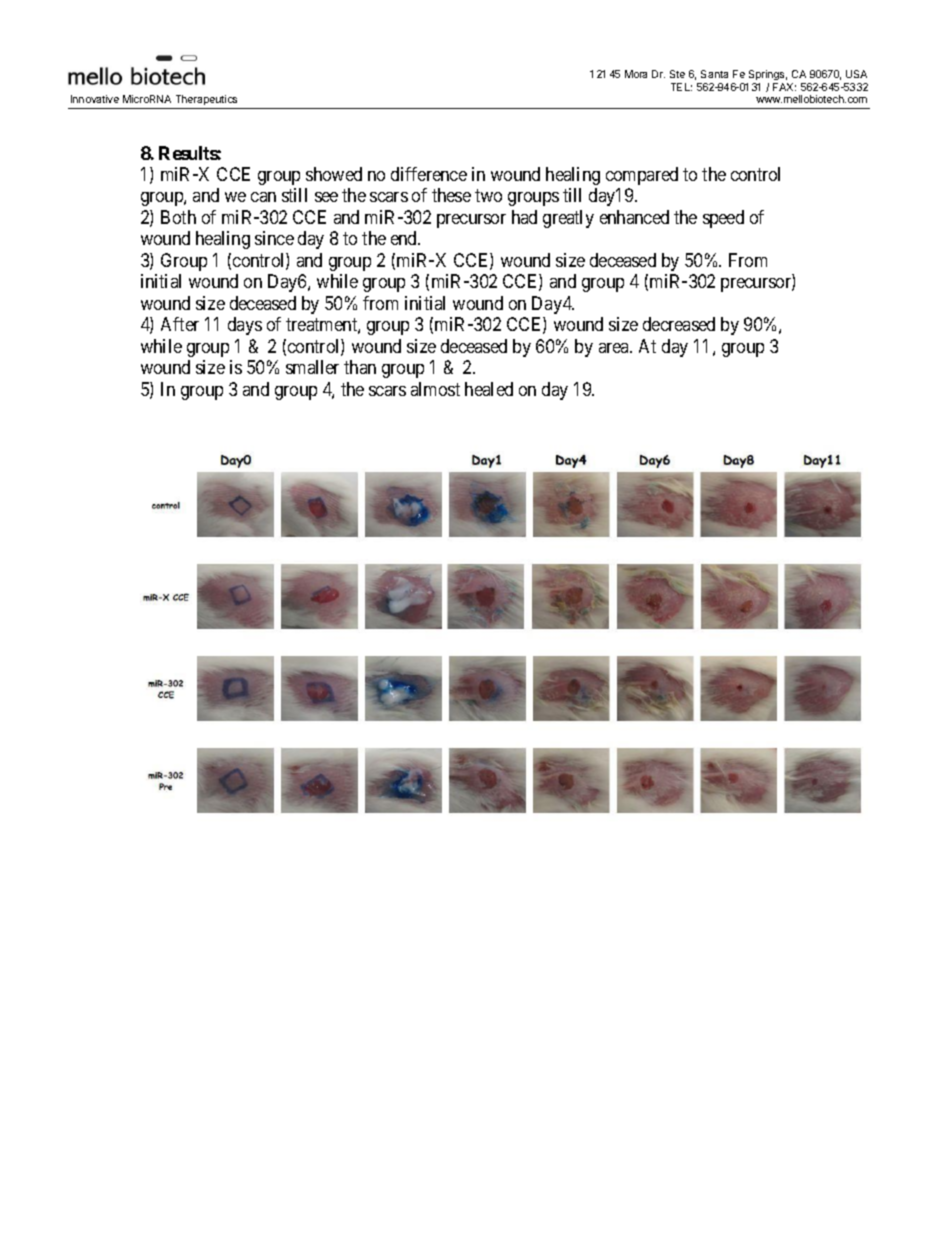 The image size is (952, 1233). Describe the element at coordinates (714, 74) in the document. I see `Santa` at that location.
